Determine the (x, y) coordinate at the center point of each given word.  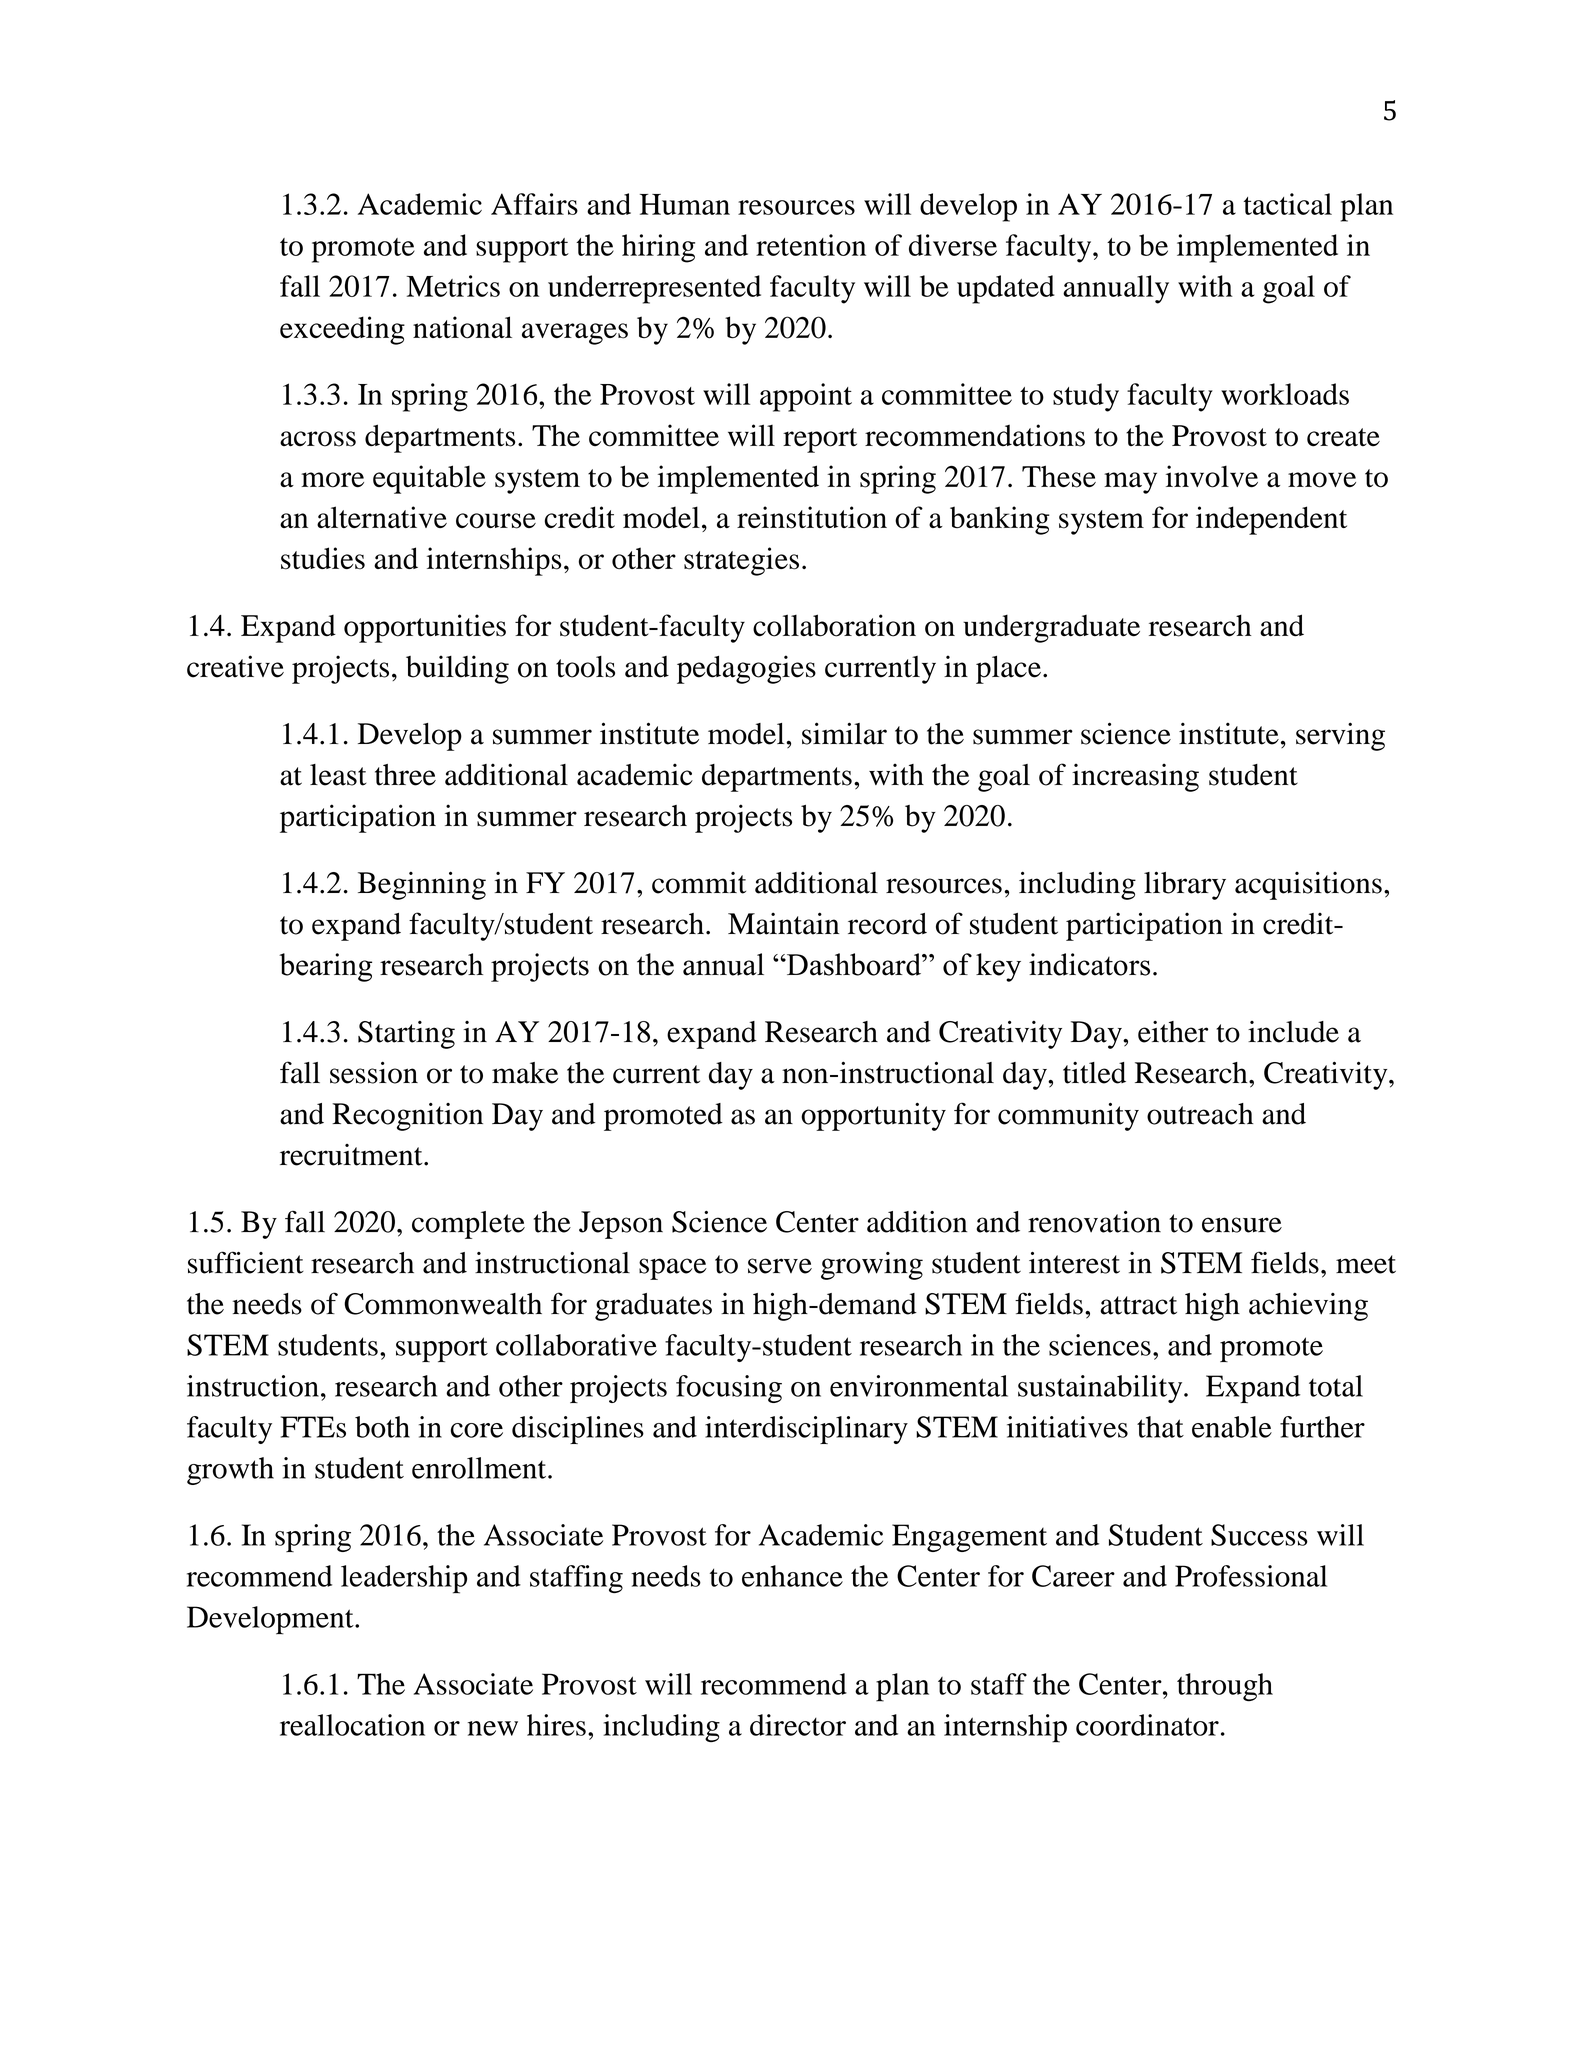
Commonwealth (443, 1304)
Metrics (453, 286)
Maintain (783, 923)
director (798, 1725)
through (1225, 1687)
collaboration (834, 625)
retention (811, 245)
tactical (1288, 204)
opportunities (425, 628)
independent (1271, 520)
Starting (406, 1035)
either (1173, 1032)
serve (780, 1266)
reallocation (352, 1725)
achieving (1308, 1307)
